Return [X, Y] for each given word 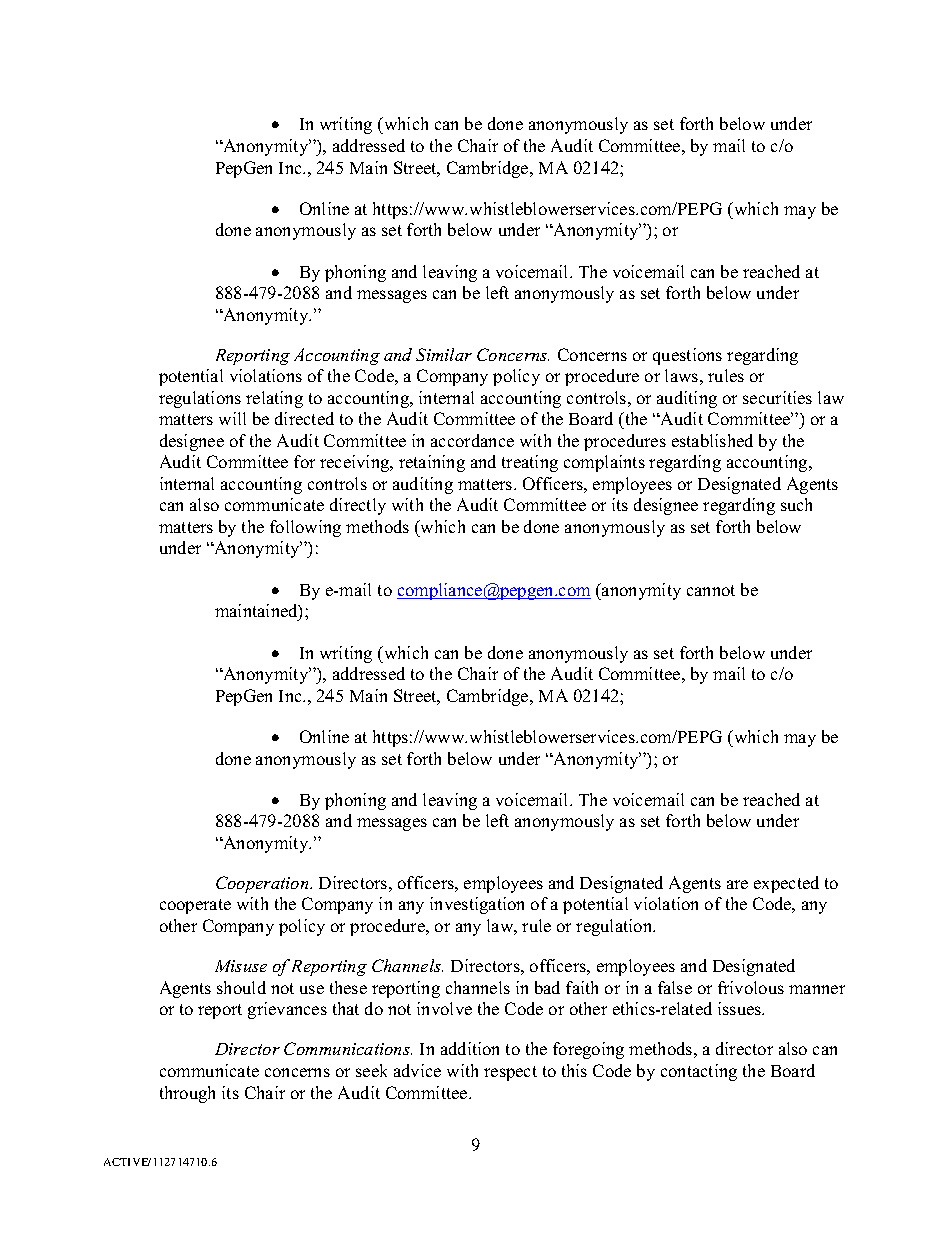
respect [510, 1073]
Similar [444, 354]
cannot [711, 590]
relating [274, 399]
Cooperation [263, 884]
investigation [477, 905]
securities [777, 397]
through [187, 1094]
